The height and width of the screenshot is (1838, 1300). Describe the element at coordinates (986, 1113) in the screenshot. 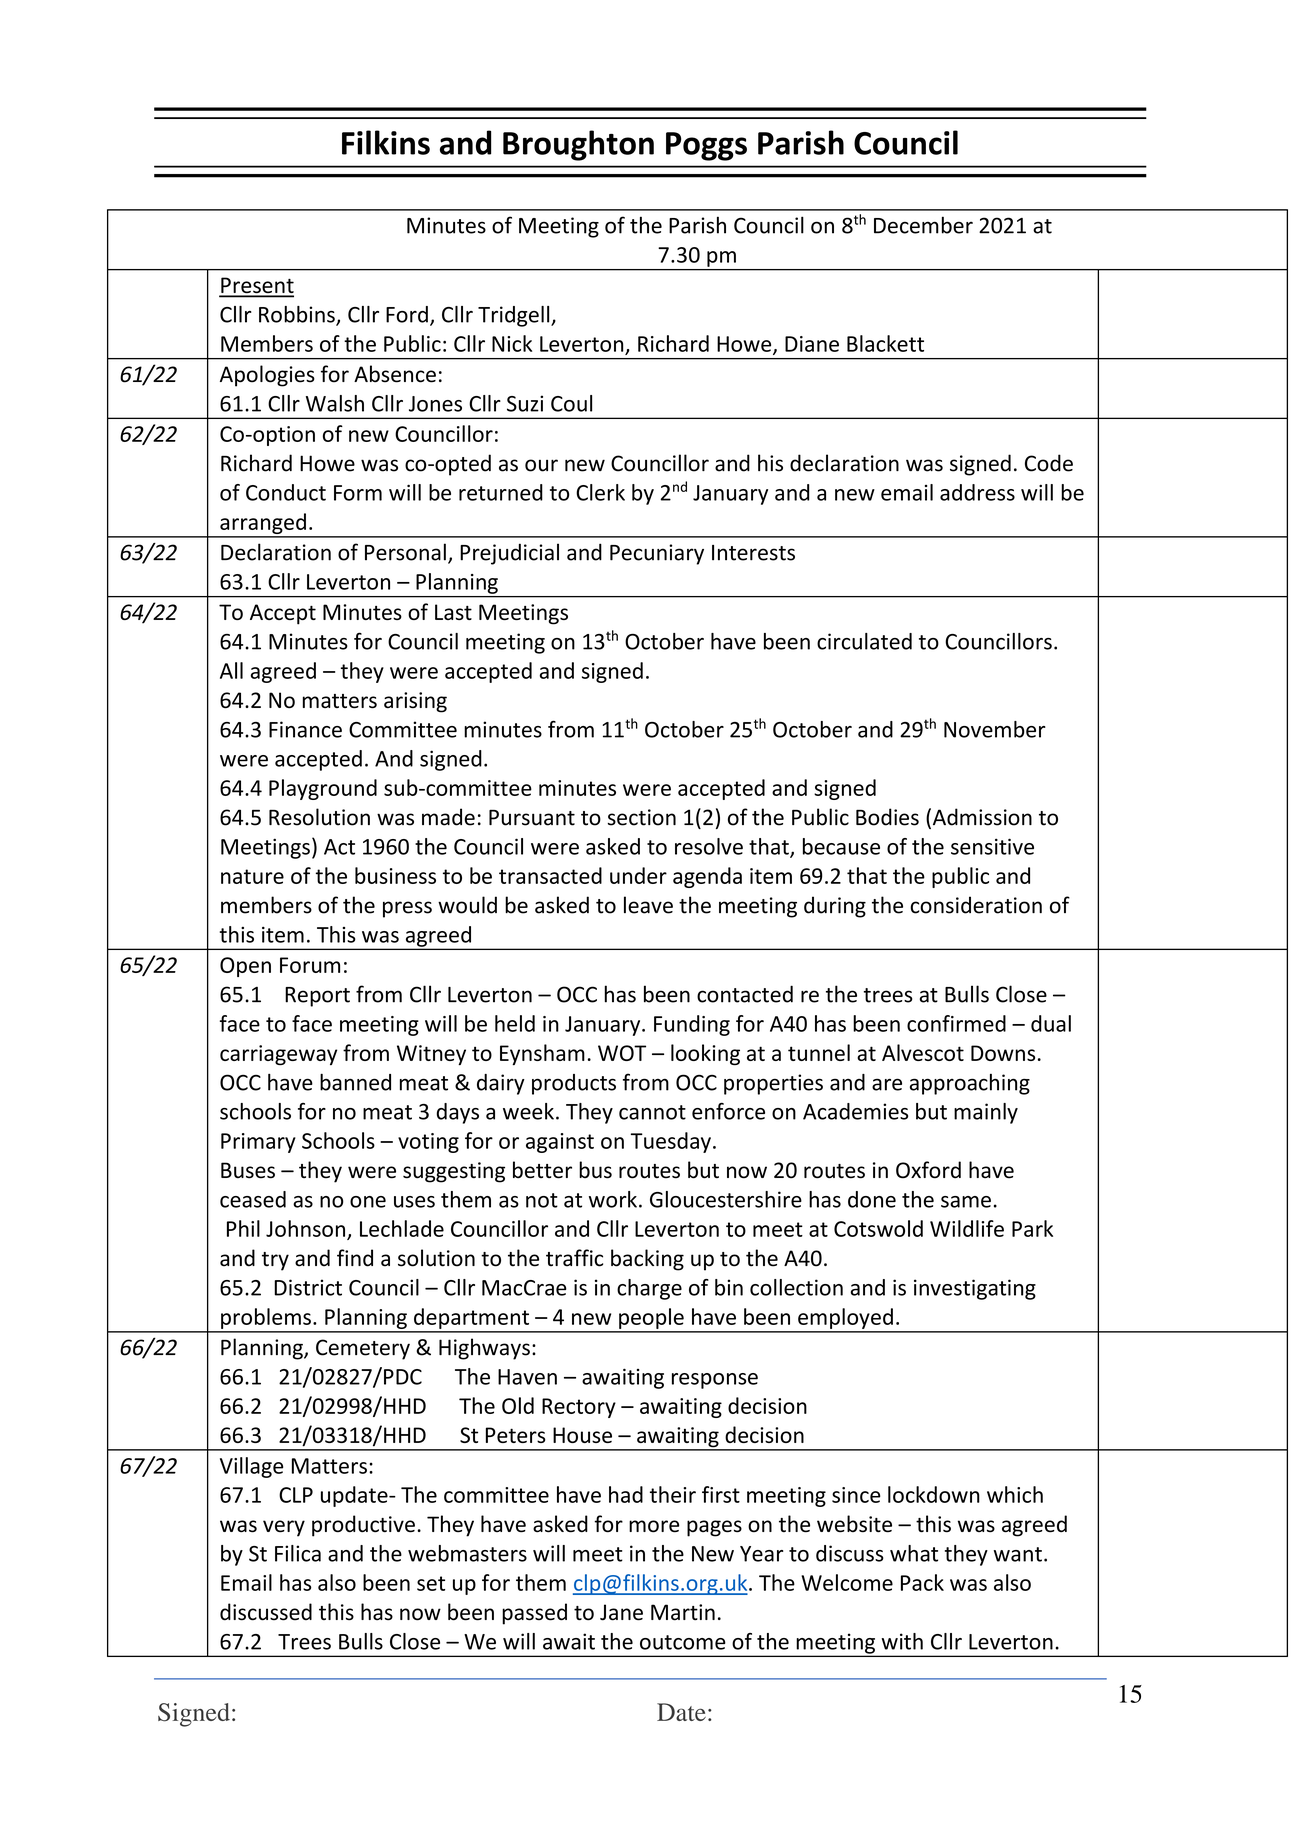

I see `mainly` at that location.
